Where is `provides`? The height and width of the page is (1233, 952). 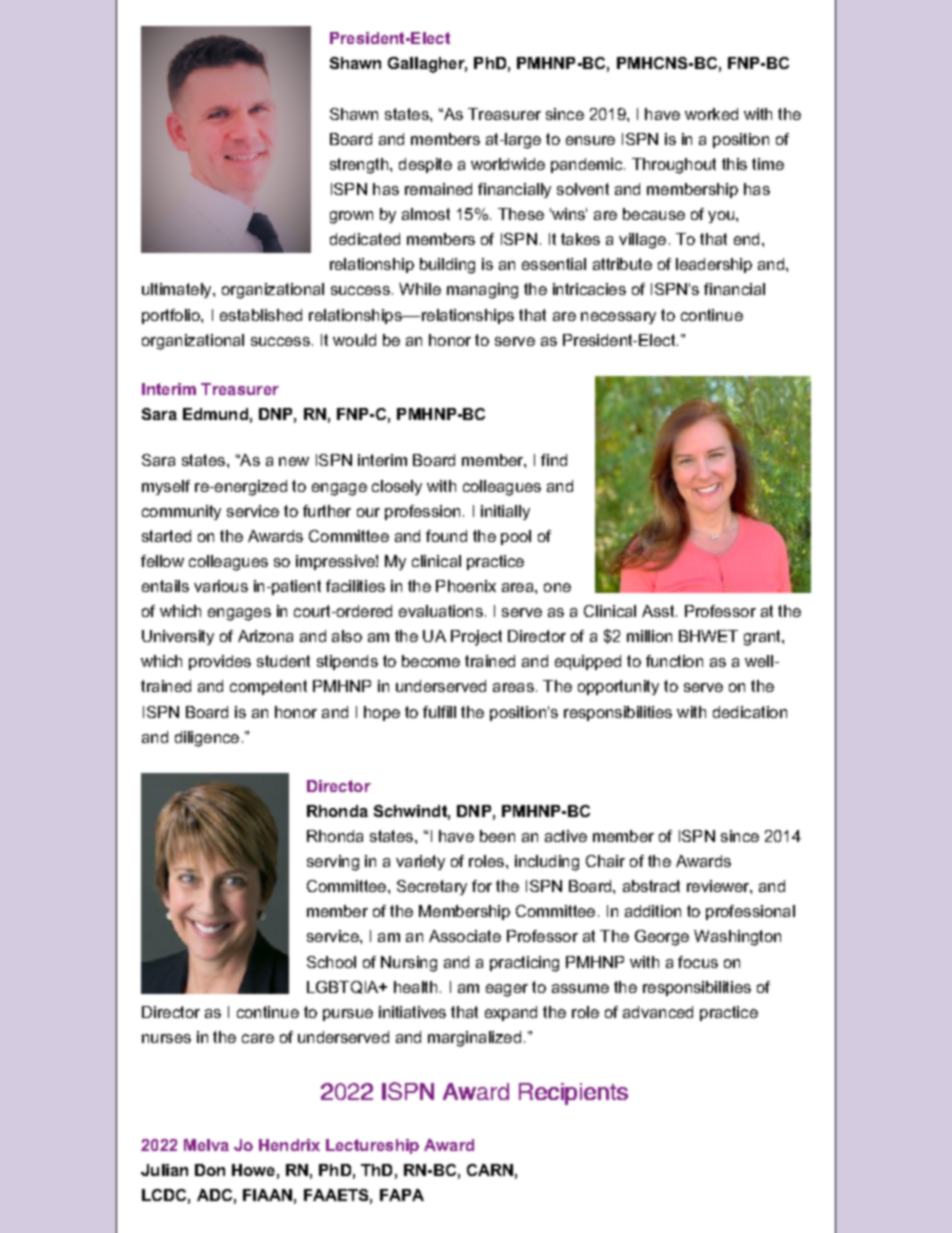 provides is located at coordinates (220, 662).
